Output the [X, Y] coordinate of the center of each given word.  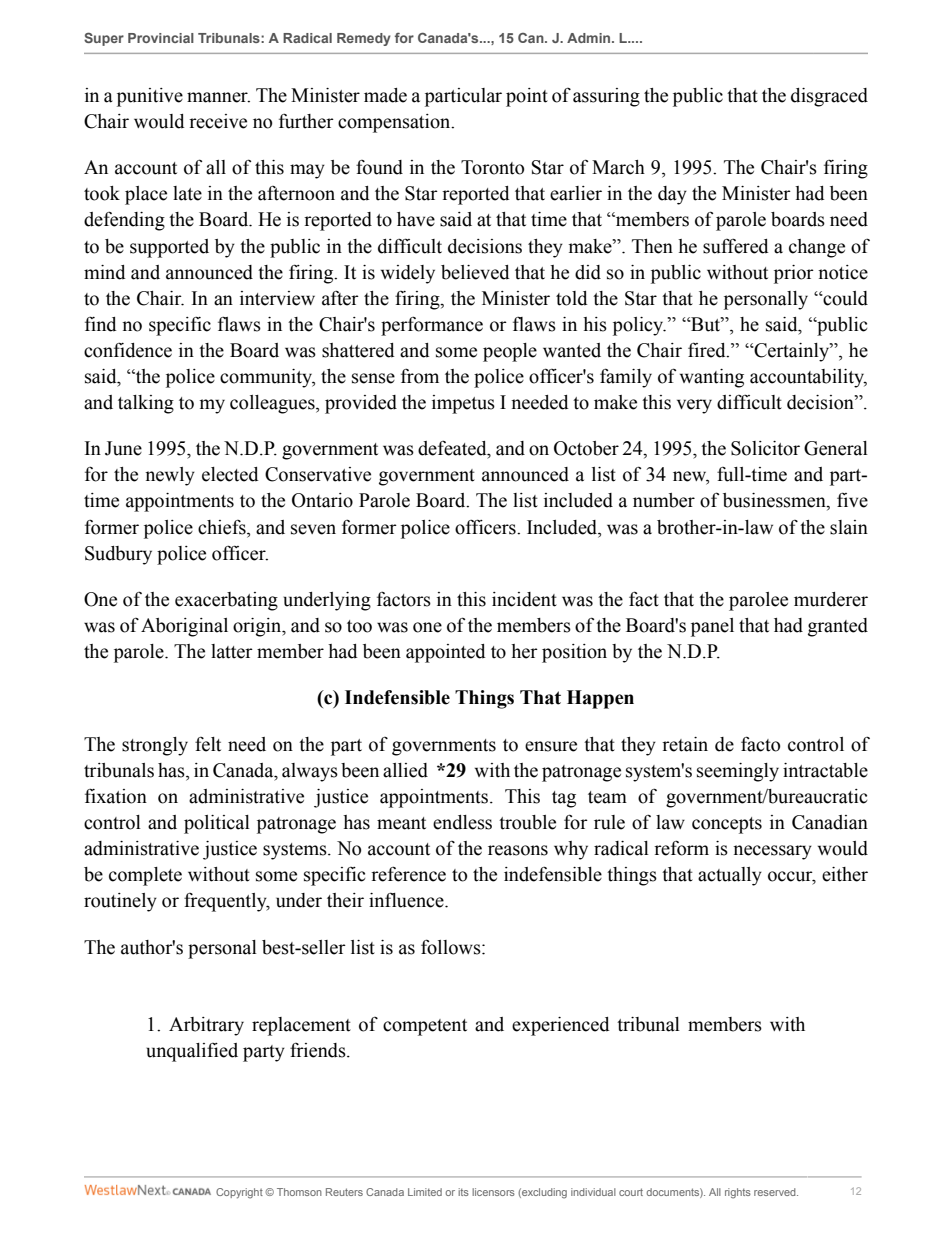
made [385, 95]
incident [524, 599]
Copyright [239, 1193]
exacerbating [226, 601]
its [463, 1192]
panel [712, 627]
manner [218, 97]
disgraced [829, 97]
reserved [776, 1192]
